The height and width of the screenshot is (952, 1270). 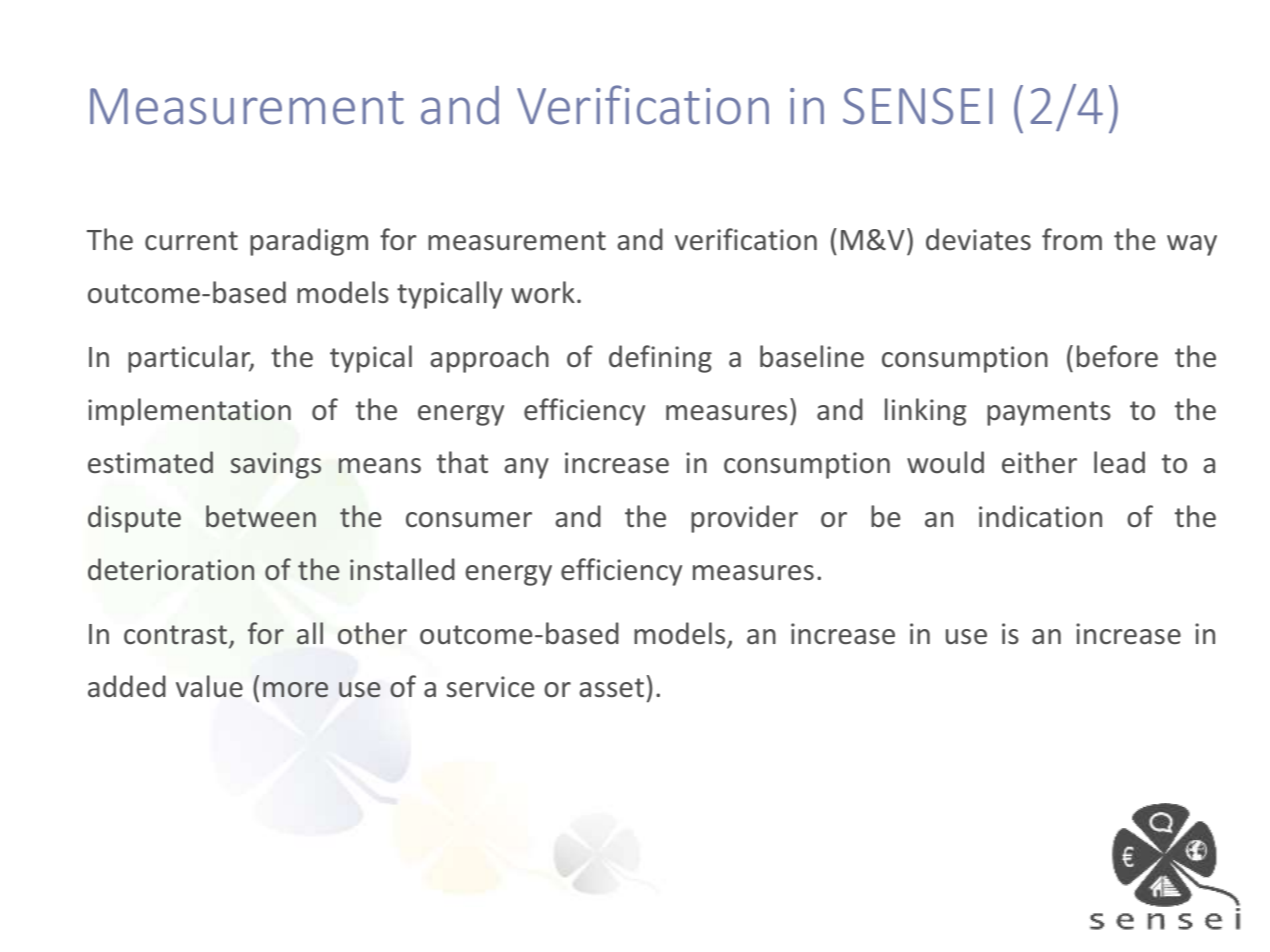 What do you see at coordinates (918, 106) in the screenshot?
I see `SENSEI` at bounding box center [918, 106].
